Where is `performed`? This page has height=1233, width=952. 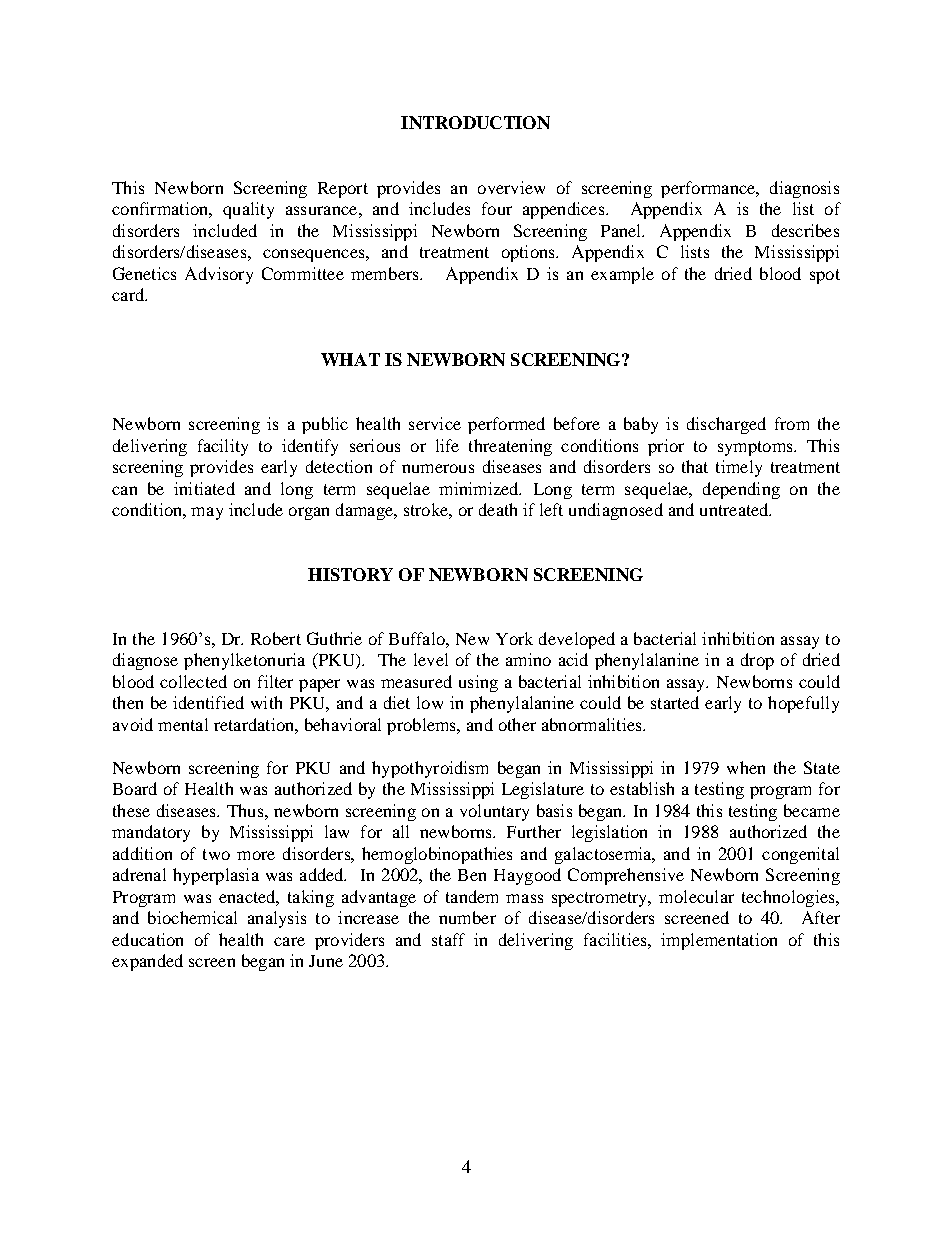 performed is located at coordinates (506, 425).
